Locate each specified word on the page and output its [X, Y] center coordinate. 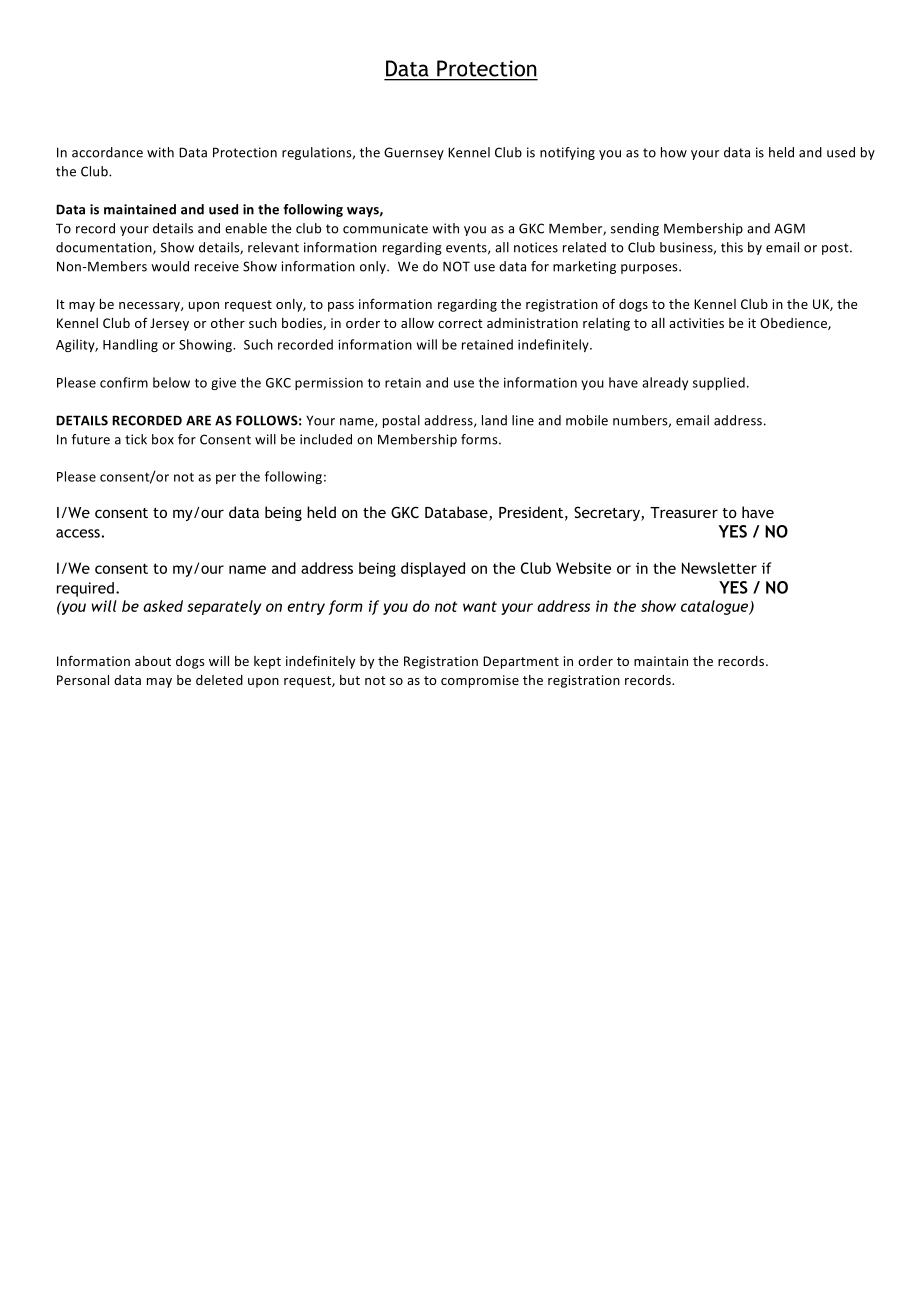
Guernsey [414, 153]
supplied [719, 383]
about [153, 661]
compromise [480, 681]
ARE [198, 420]
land [494, 420]
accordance [107, 152]
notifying [567, 153]
